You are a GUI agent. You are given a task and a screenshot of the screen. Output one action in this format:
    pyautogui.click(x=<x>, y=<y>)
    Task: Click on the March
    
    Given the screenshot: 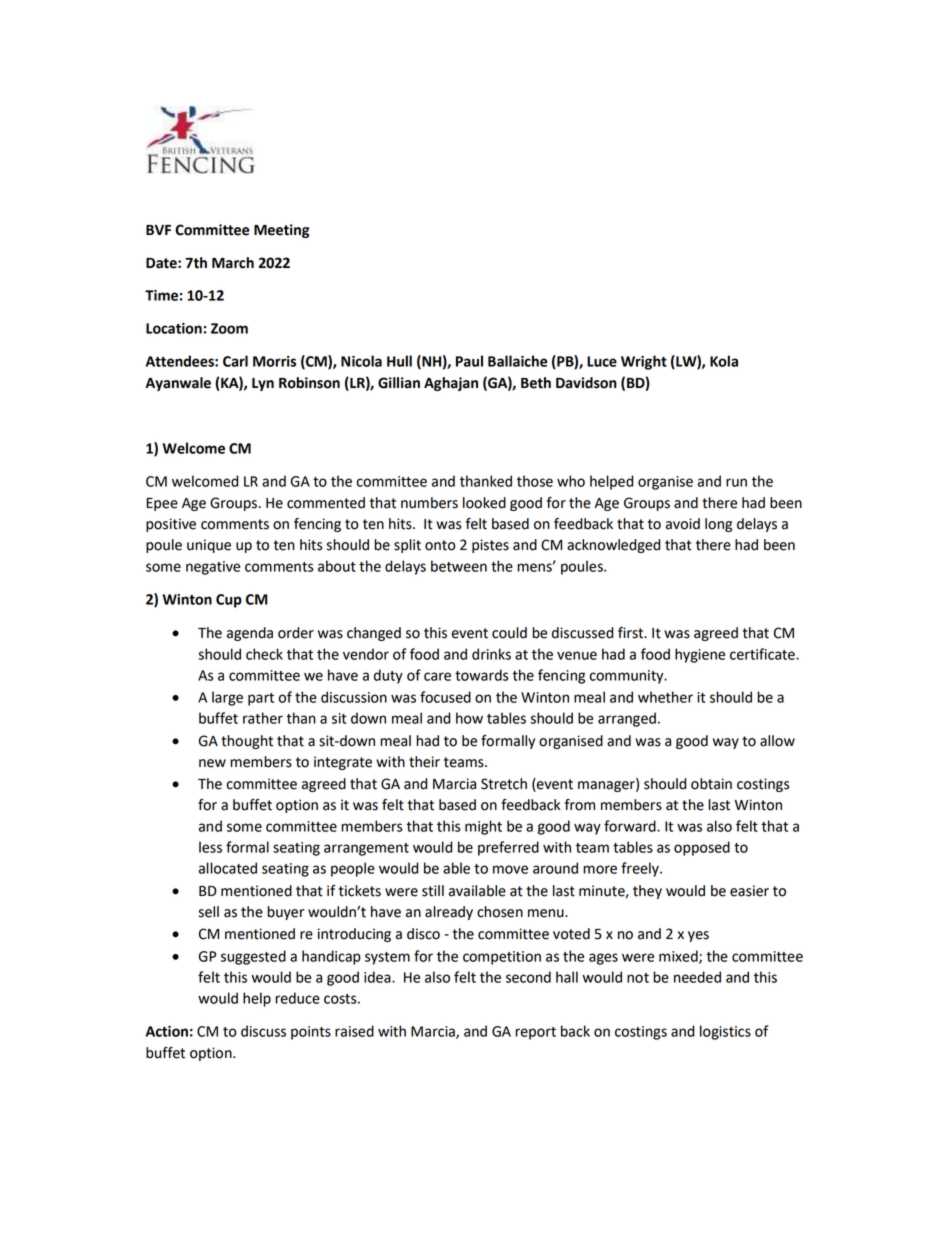 What is the action you would take?
    pyautogui.click(x=233, y=263)
